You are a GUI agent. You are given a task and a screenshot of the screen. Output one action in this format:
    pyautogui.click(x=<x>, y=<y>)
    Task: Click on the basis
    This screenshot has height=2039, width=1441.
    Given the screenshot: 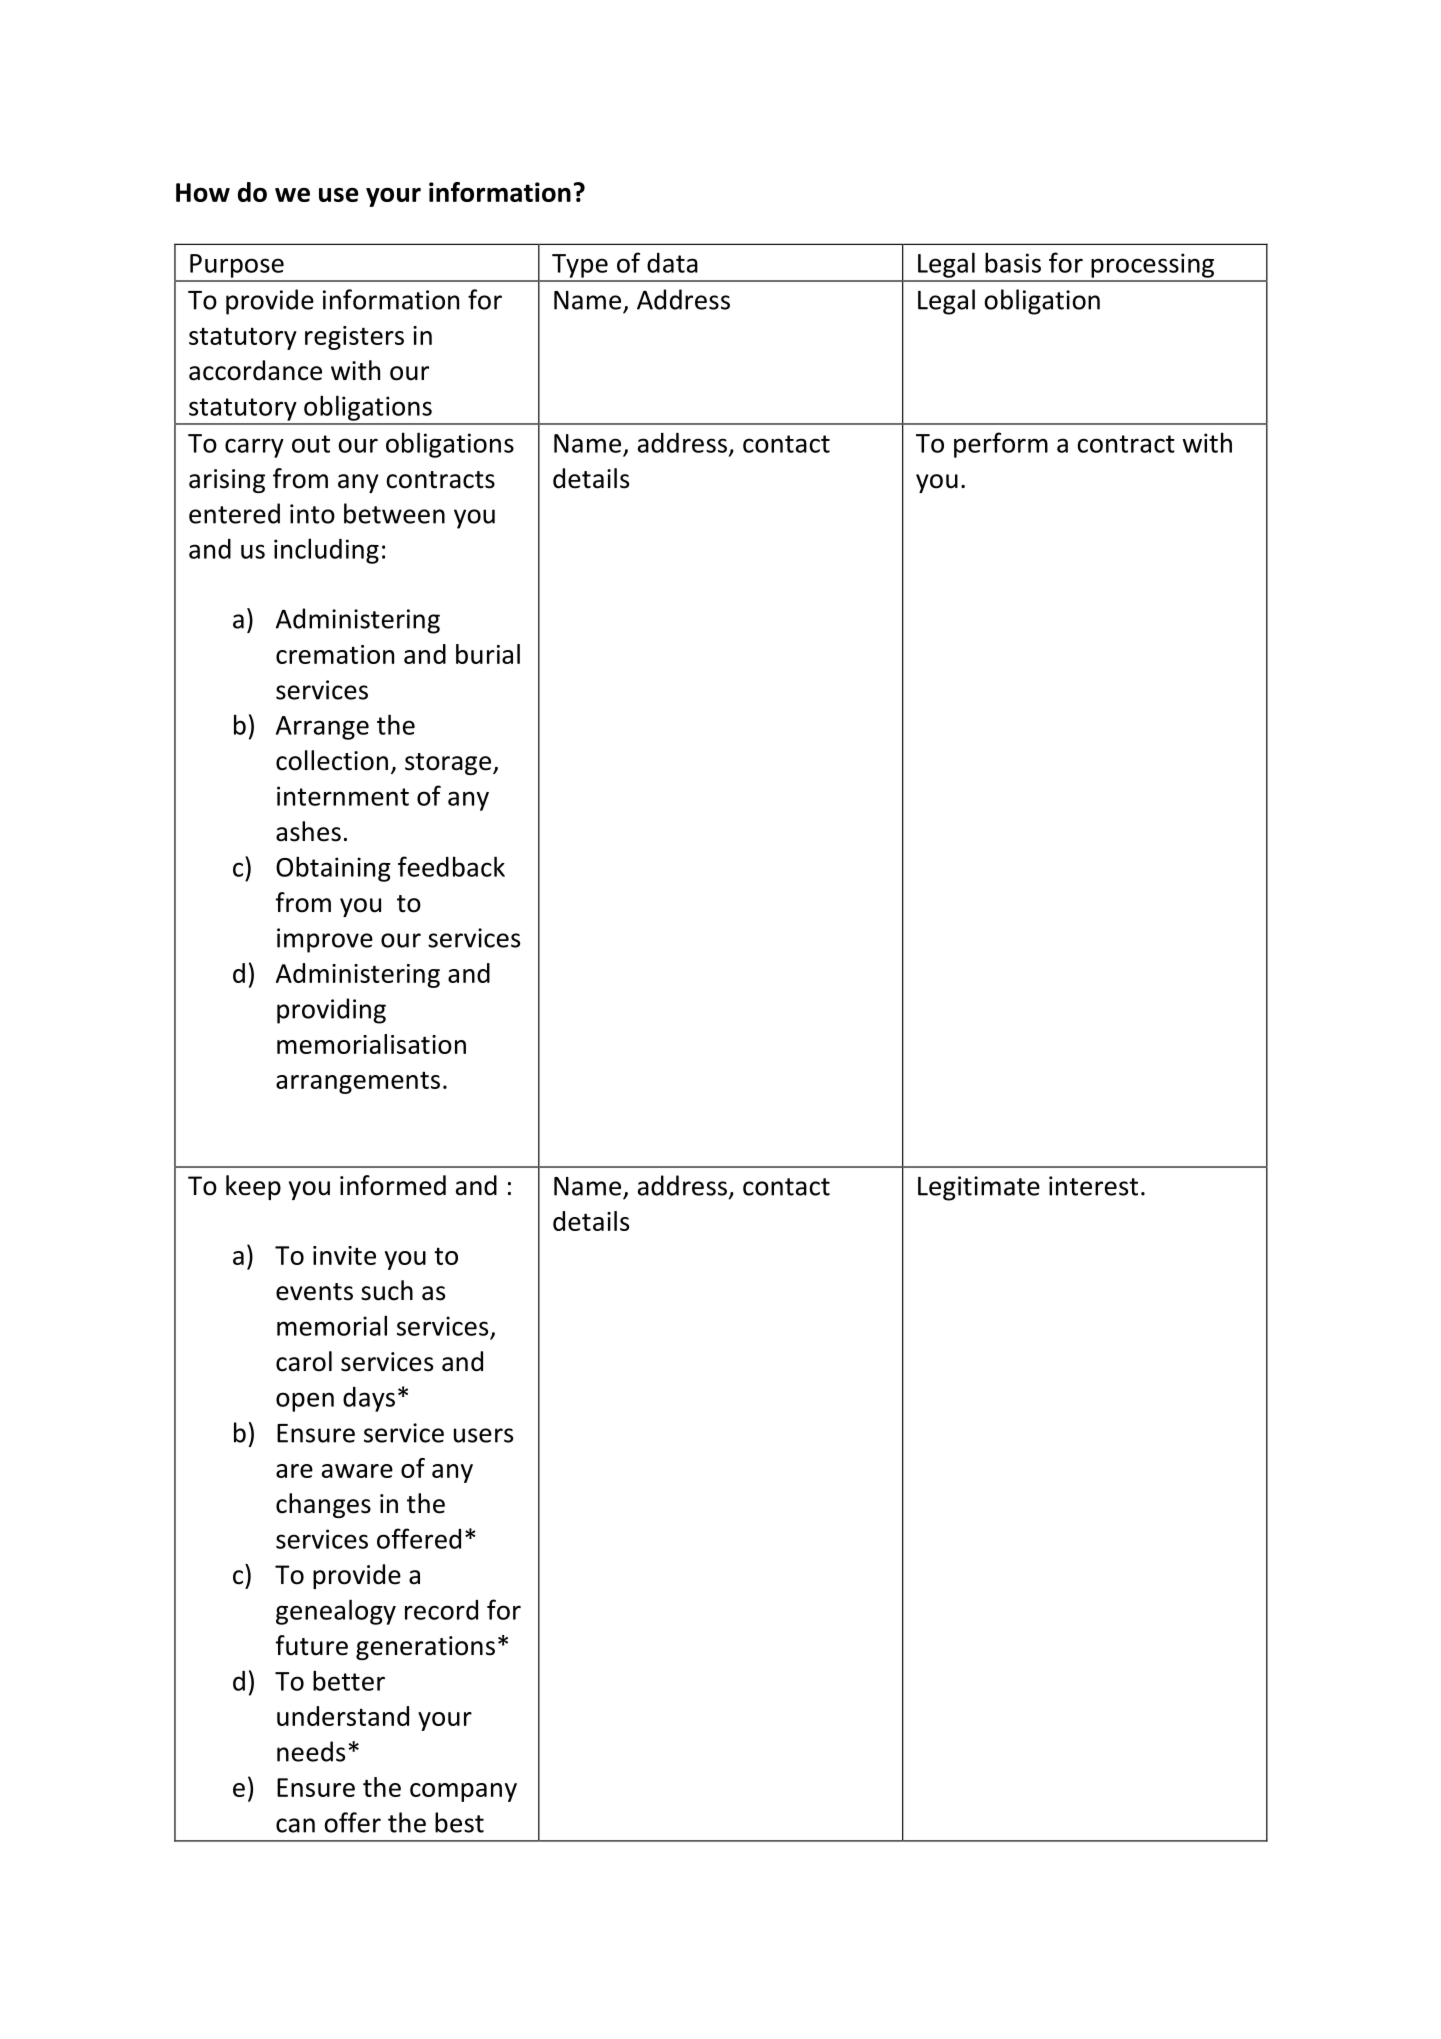 What is the action you would take?
    pyautogui.click(x=1013, y=262)
